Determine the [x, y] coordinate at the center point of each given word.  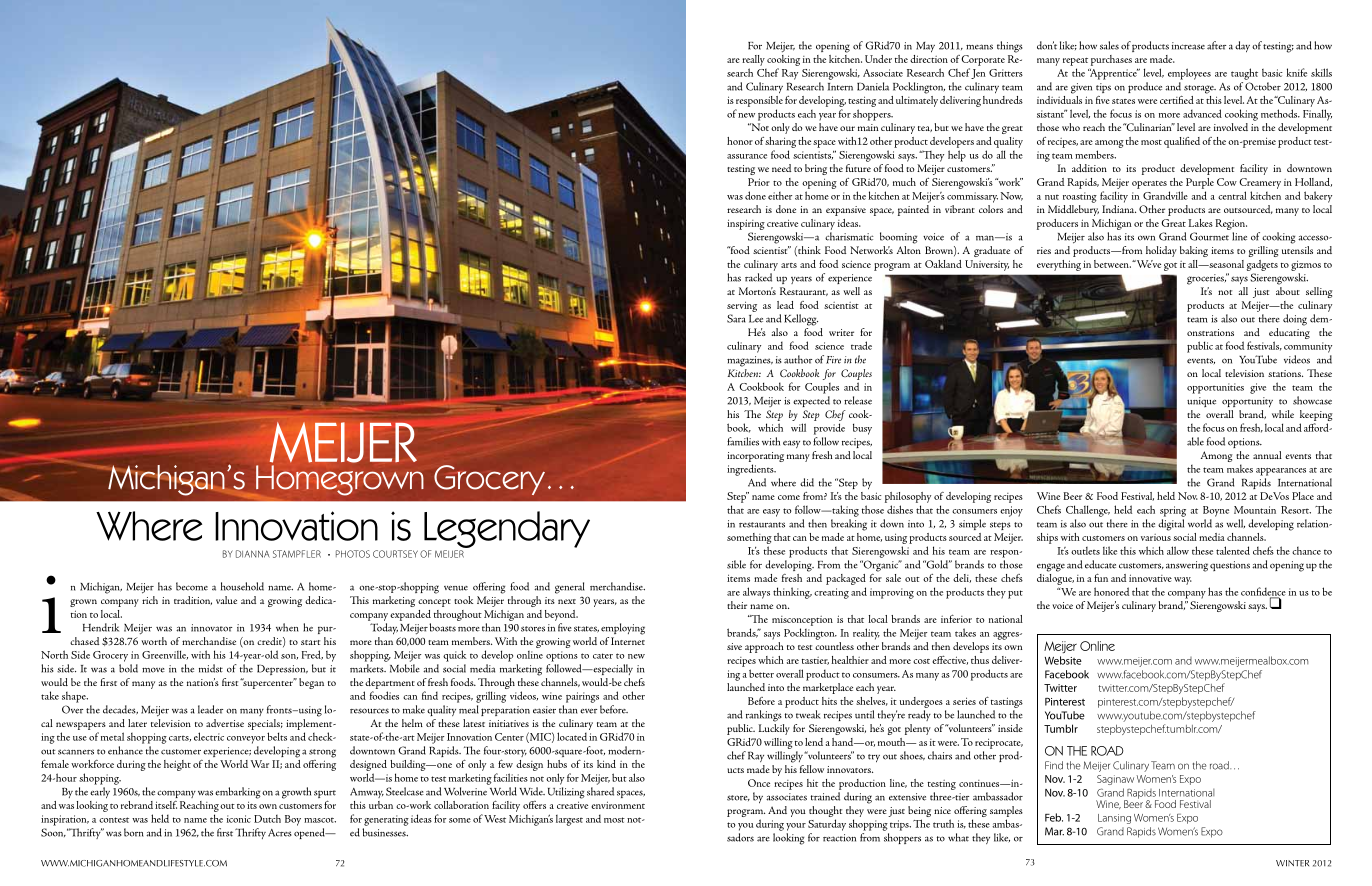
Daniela [873, 86]
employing [623, 629]
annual [1267, 455]
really [753, 60]
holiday [1161, 251]
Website [1063, 660]
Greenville [165, 655]
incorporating [755, 457]
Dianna [253, 554]
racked [758, 277]
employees [1189, 74]
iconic [239, 819]
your [796, 827]
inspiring [746, 224]
